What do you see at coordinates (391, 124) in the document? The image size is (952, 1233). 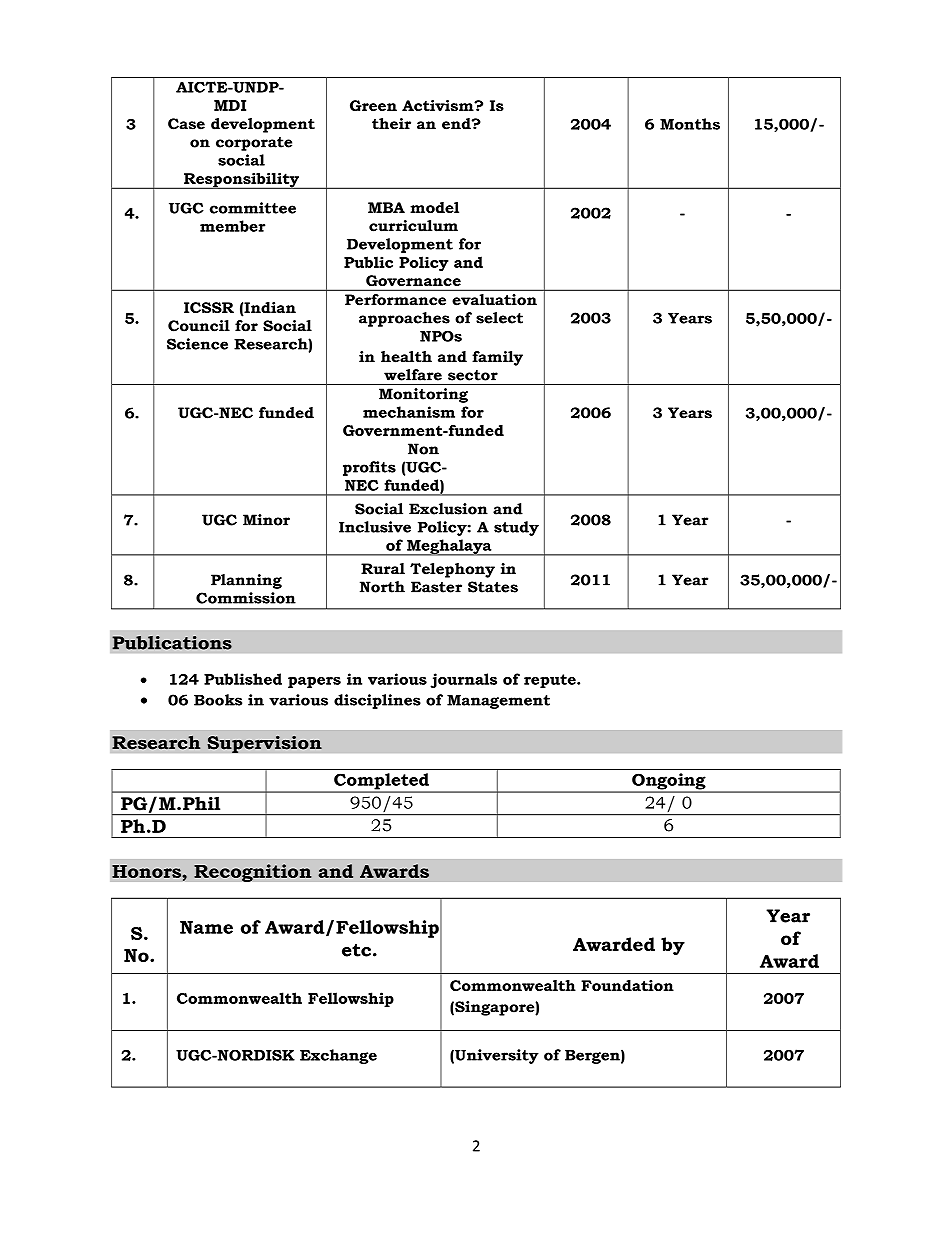 I see `their` at bounding box center [391, 124].
